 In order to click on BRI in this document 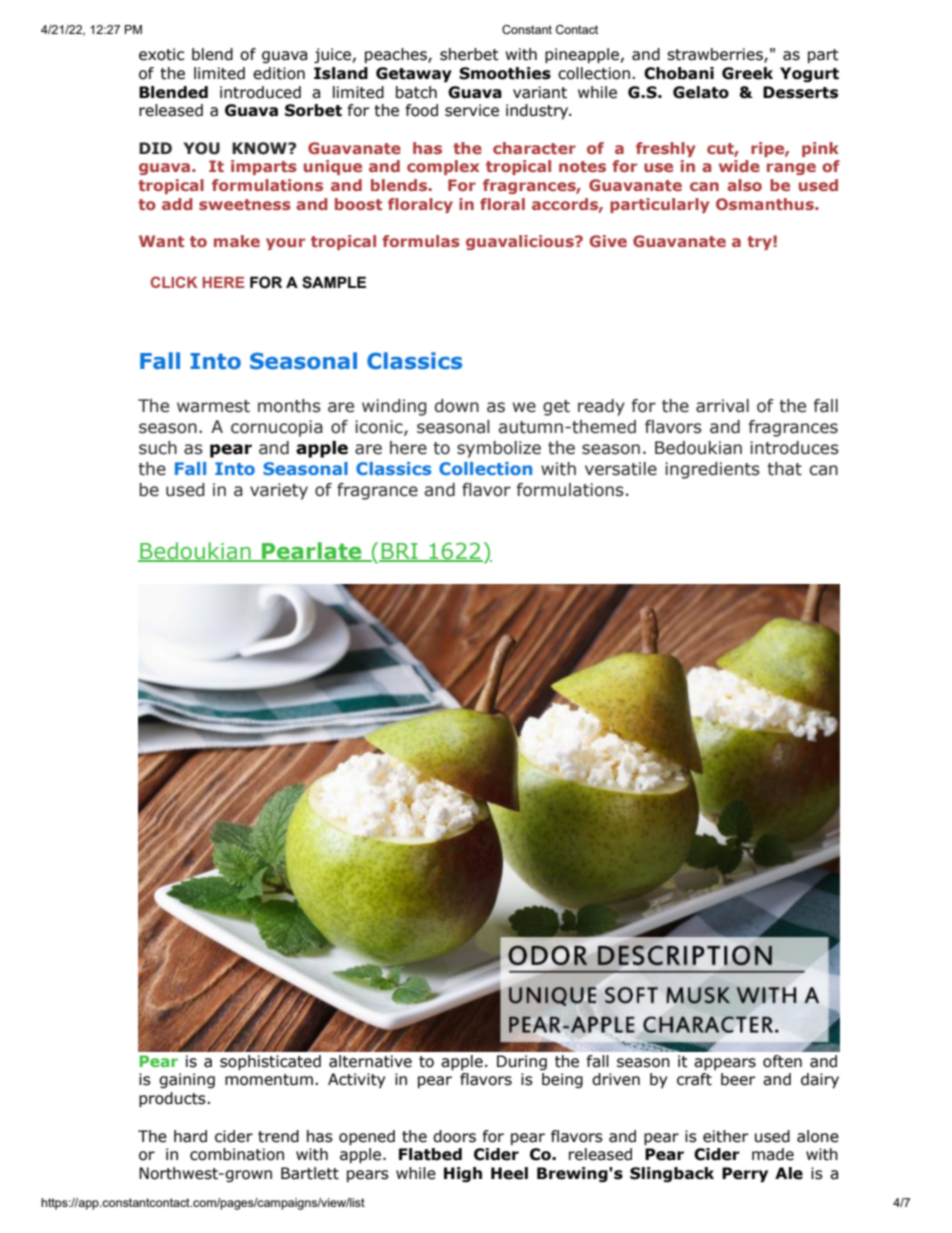, I will do `click(400, 552)`.
